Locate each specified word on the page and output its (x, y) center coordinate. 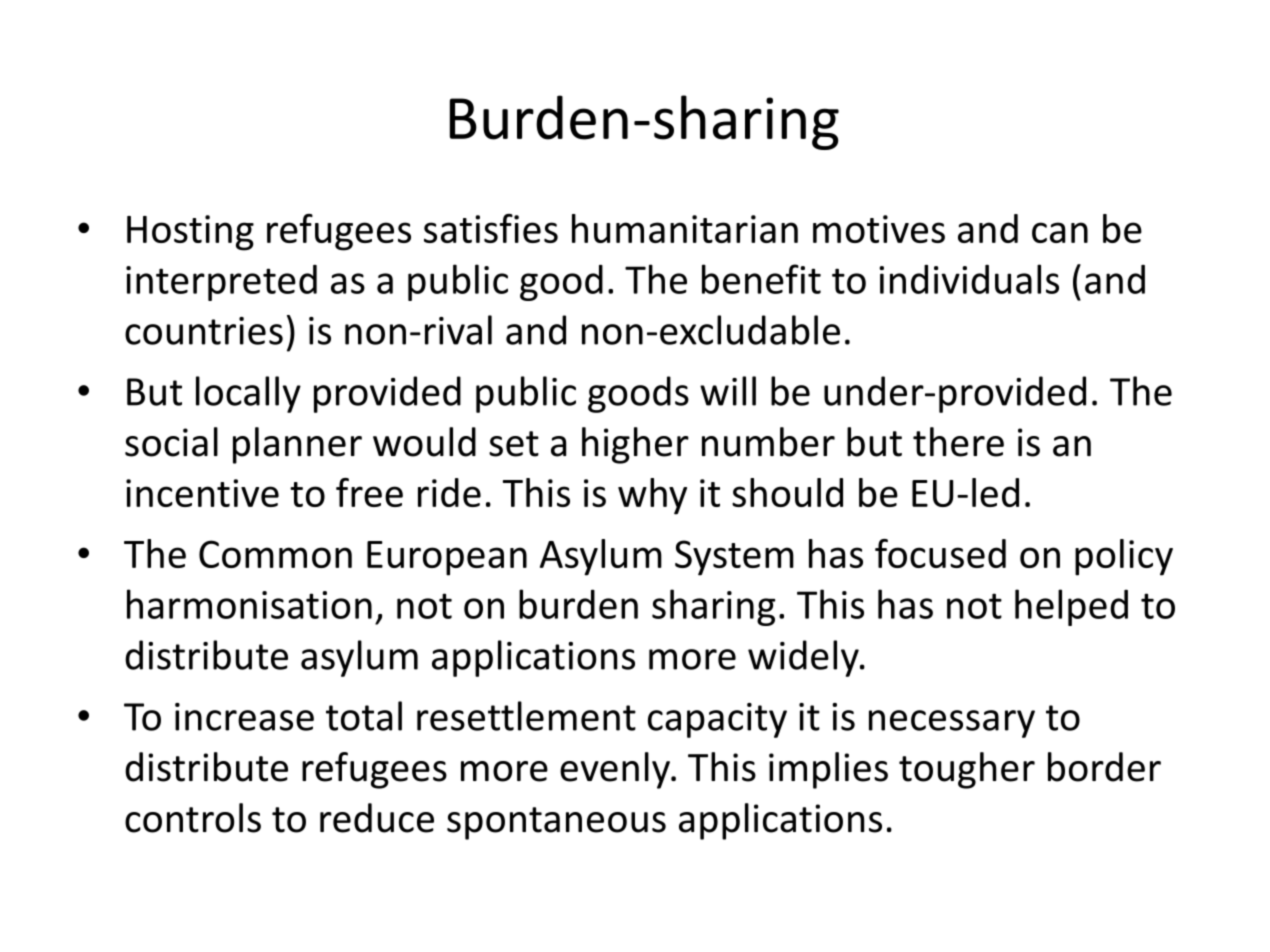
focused (940, 553)
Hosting (190, 233)
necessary (952, 724)
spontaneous (556, 823)
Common (275, 554)
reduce (377, 818)
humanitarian (685, 228)
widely (804, 658)
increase (244, 717)
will (728, 391)
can (1060, 232)
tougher (967, 770)
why (652, 496)
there (958, 442)
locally (248, 394)
